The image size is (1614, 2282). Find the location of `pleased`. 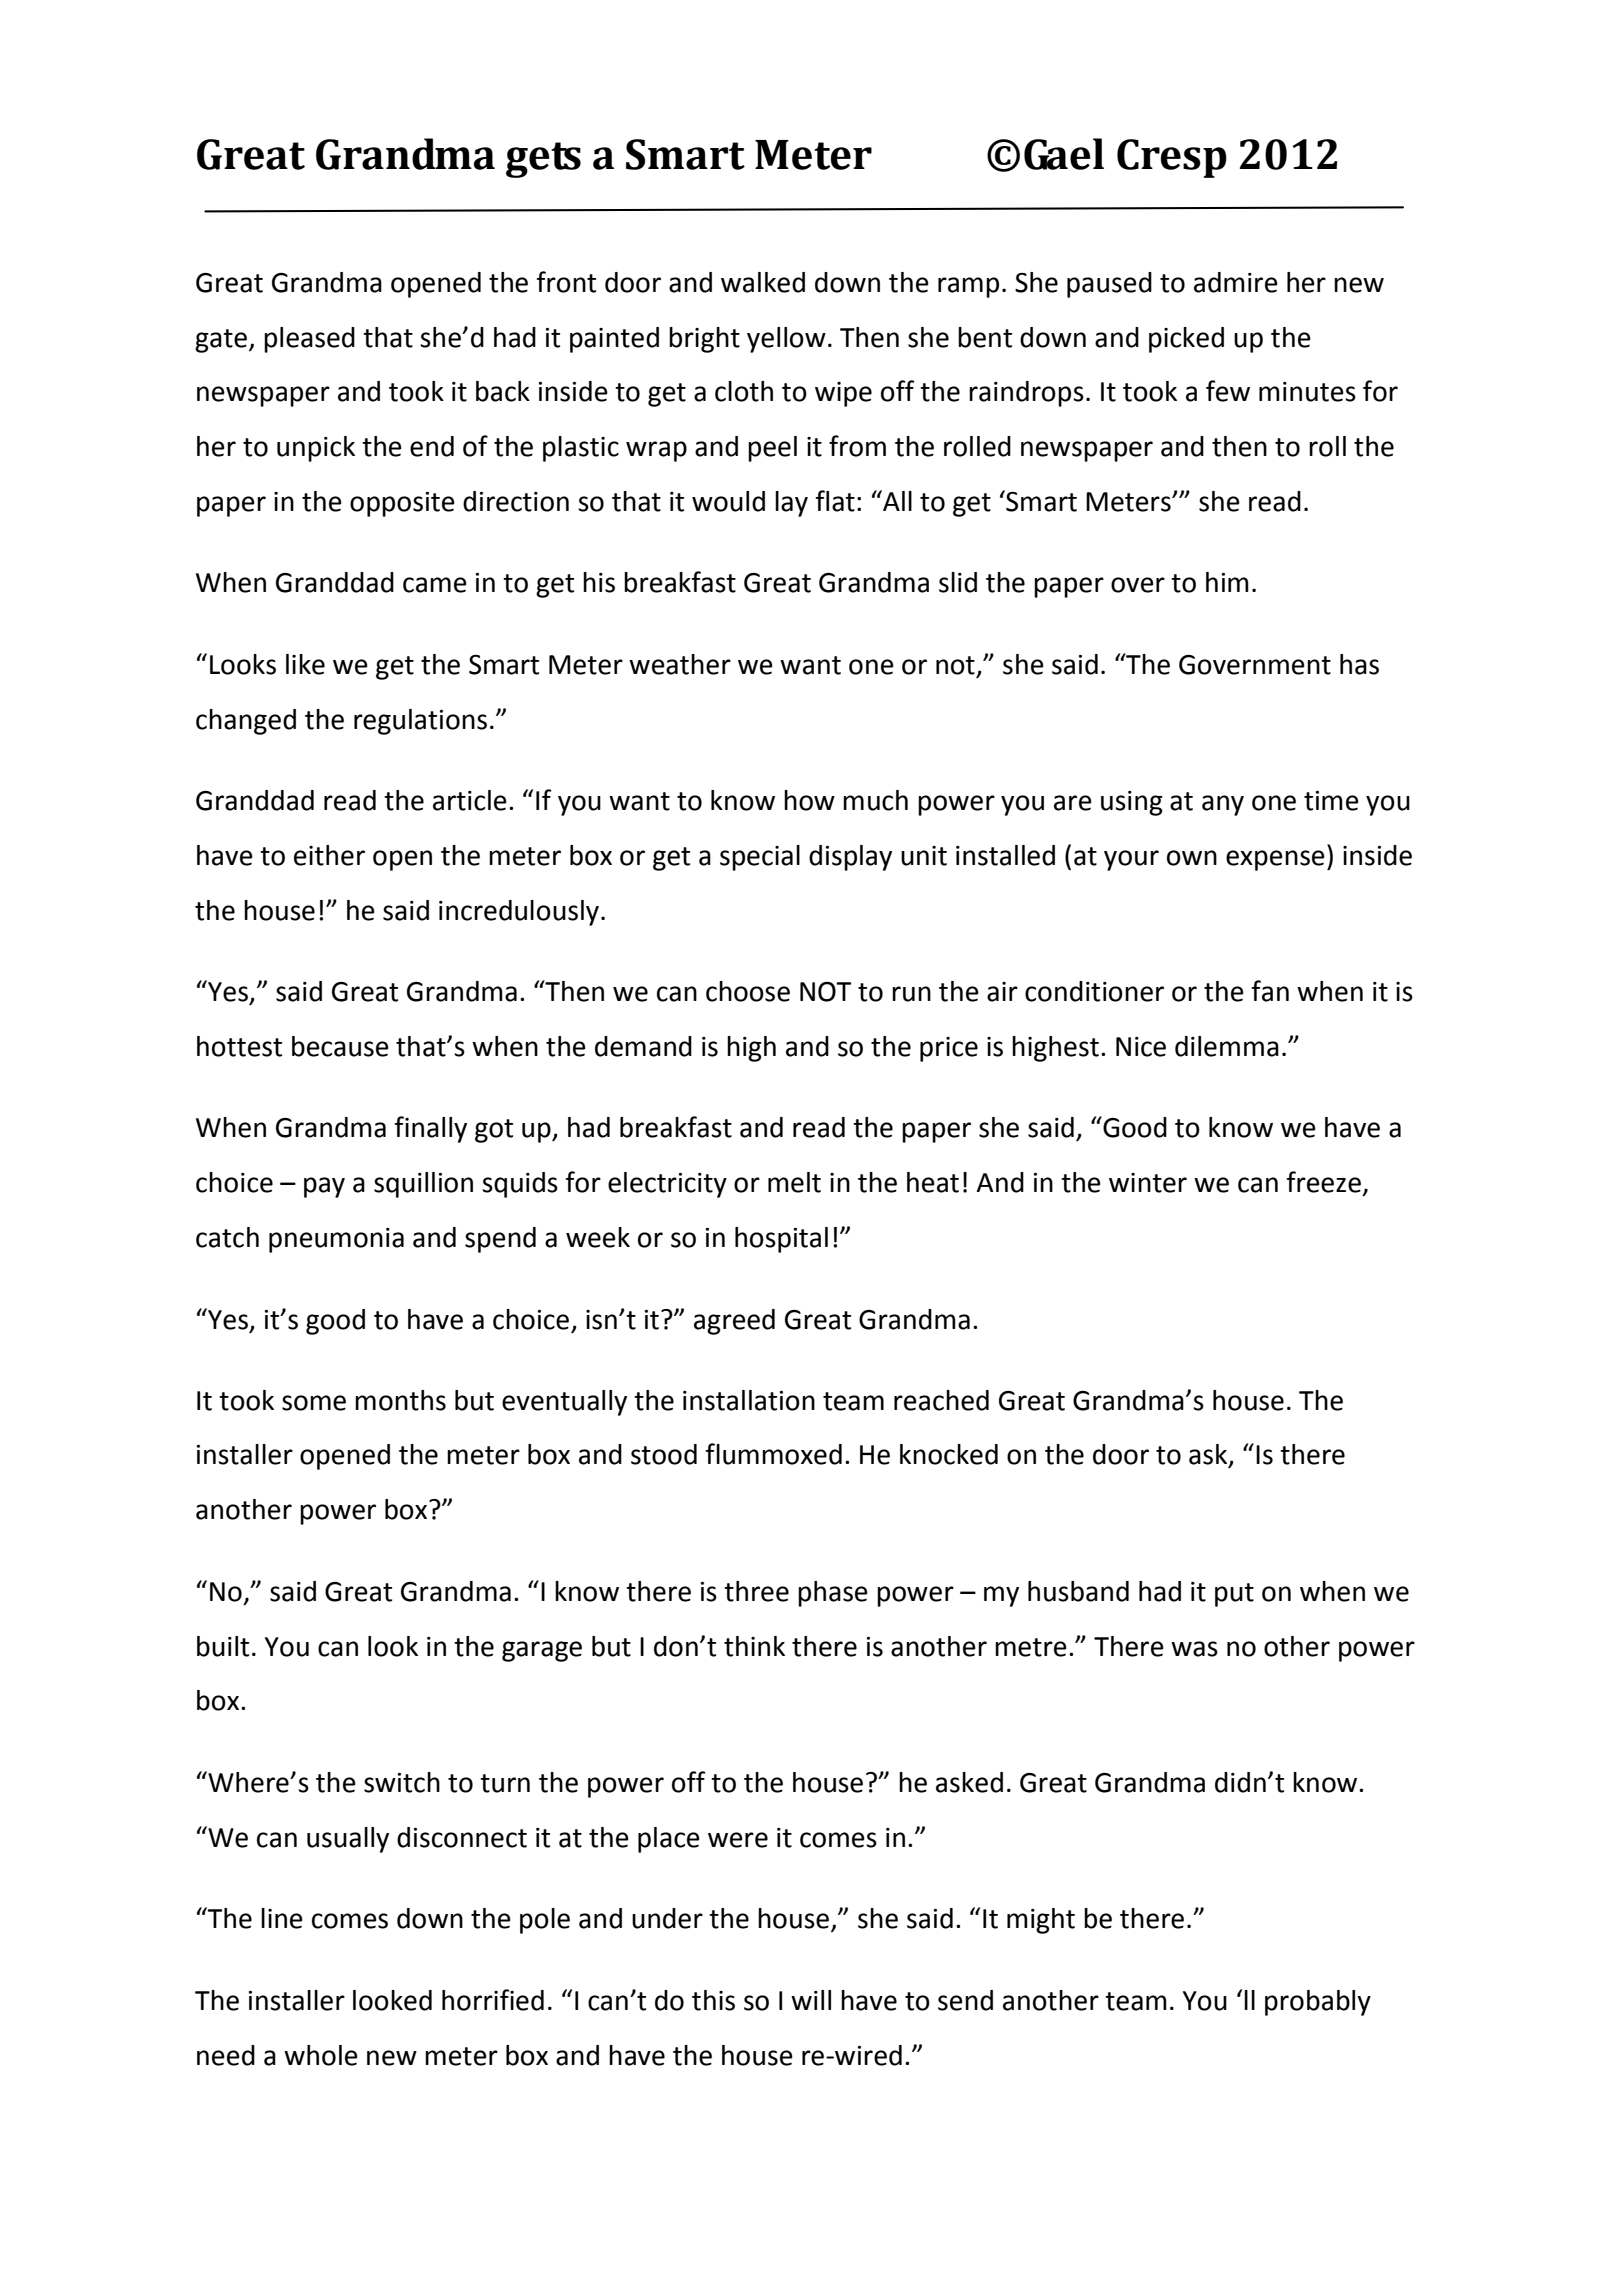

pleased is located at coordinates (309, 340).
